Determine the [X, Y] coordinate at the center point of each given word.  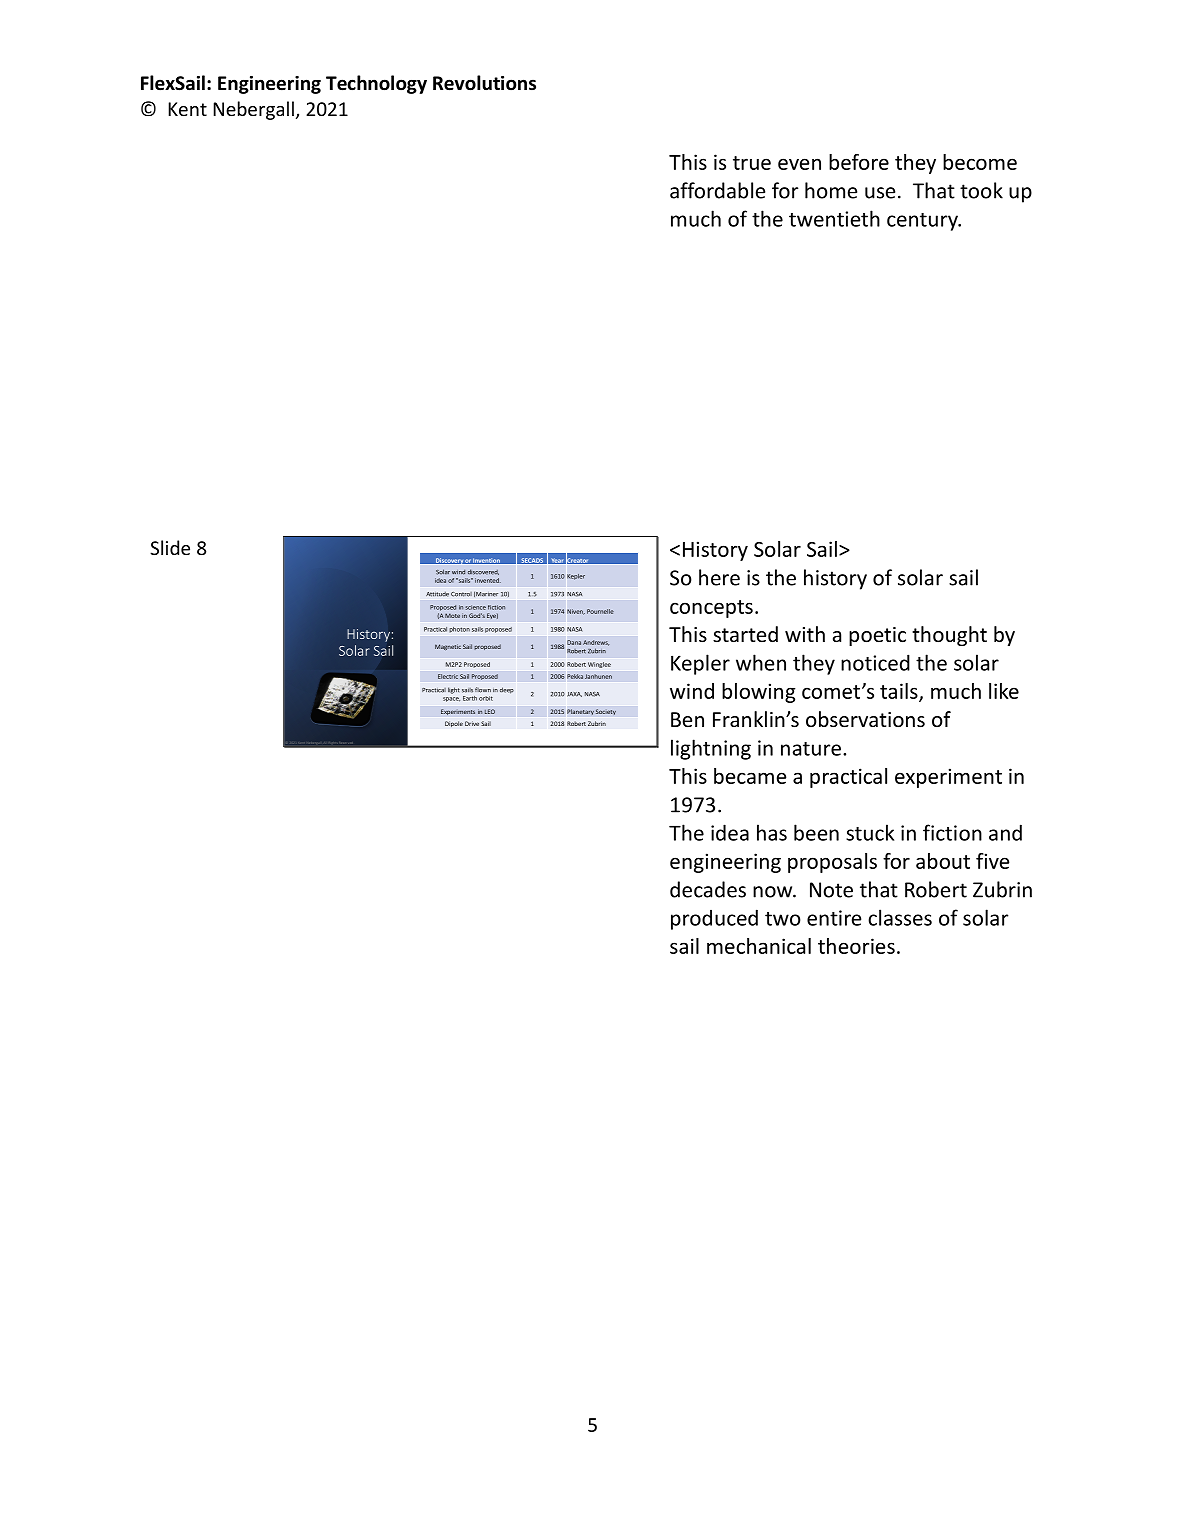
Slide [170, 547]
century [923, 222]
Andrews [596, 643]
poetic [877, 636]
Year [557, 562]
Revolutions [484, 83]
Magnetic [448, 647]
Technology [376, 84]
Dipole [454, 724]
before [859, 162]
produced [714, 919]
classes [900, 917]
